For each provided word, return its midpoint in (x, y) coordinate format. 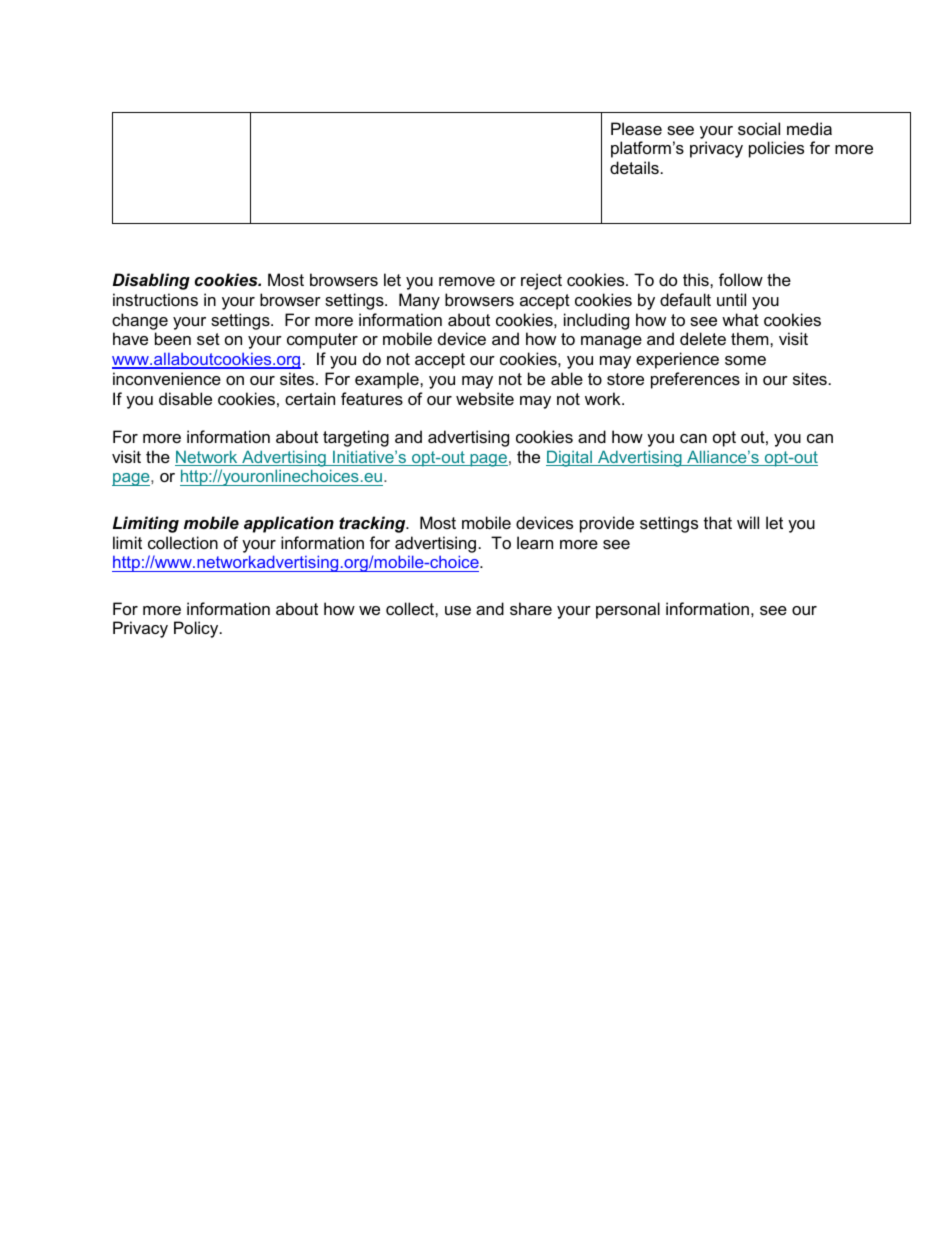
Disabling (151, 281)
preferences (695, 380)
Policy (197, 629)
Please (636, 128)
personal (628, 610)
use (458, 610)
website (485, 398)
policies (776, 149)
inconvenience (167, 378)
